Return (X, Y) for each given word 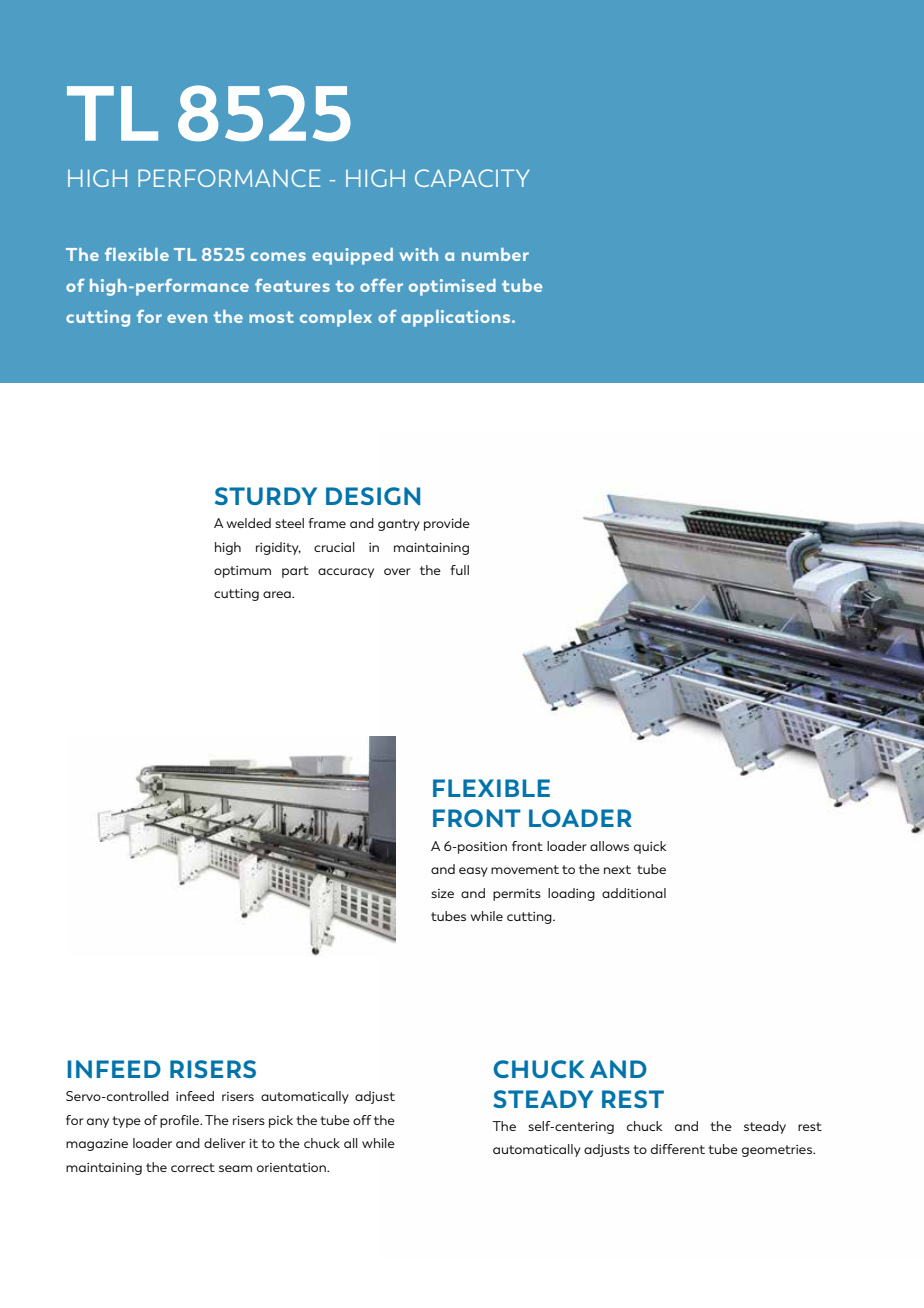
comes (278, 256)
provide (447, 524)
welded (248, 523)
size (442, 893)
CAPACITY (472, 178)
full (459, 570)
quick (650, 847)
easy (473, 872)
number (495, 254)
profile (181, 1121)
